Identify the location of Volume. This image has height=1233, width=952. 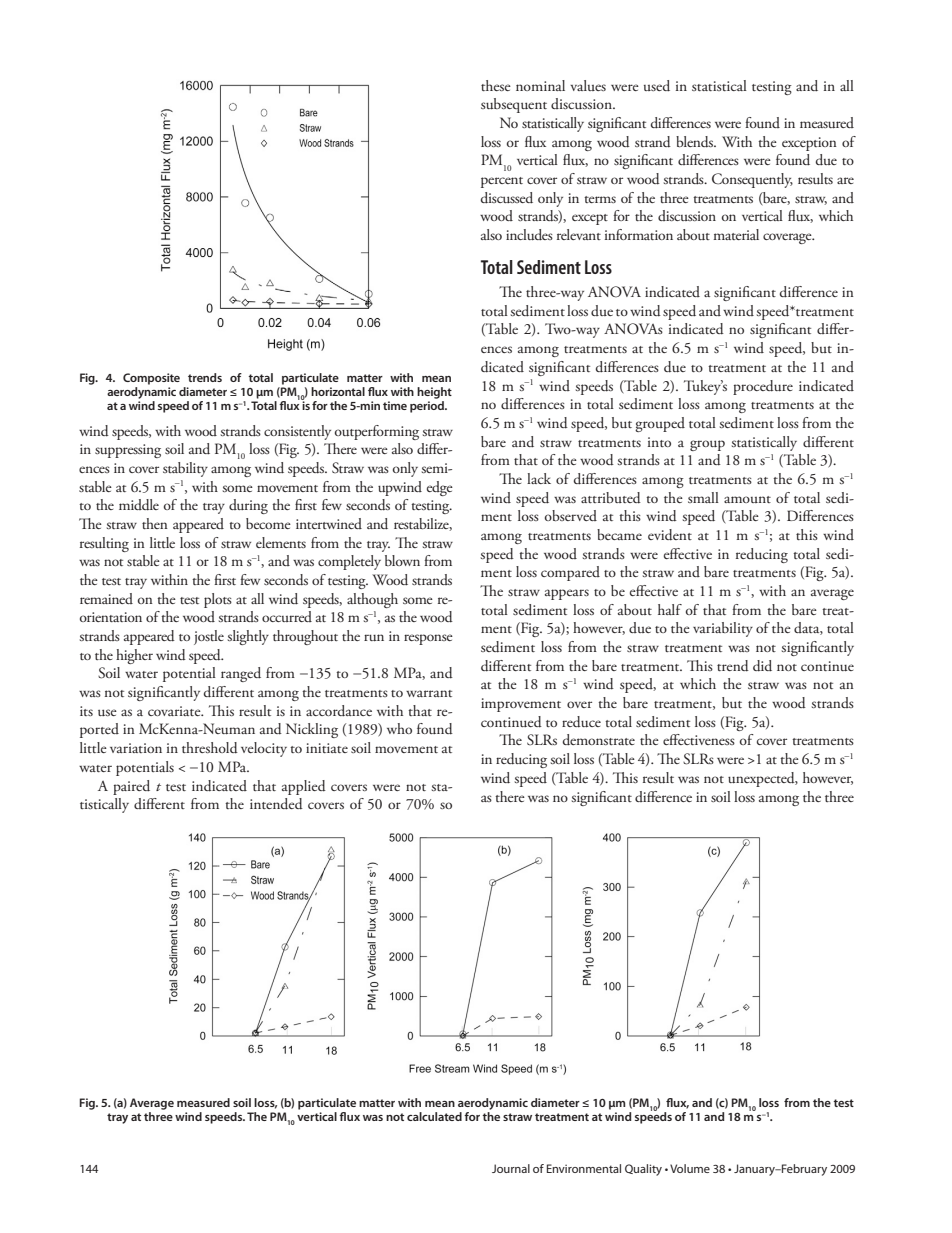
(690, 1168).
